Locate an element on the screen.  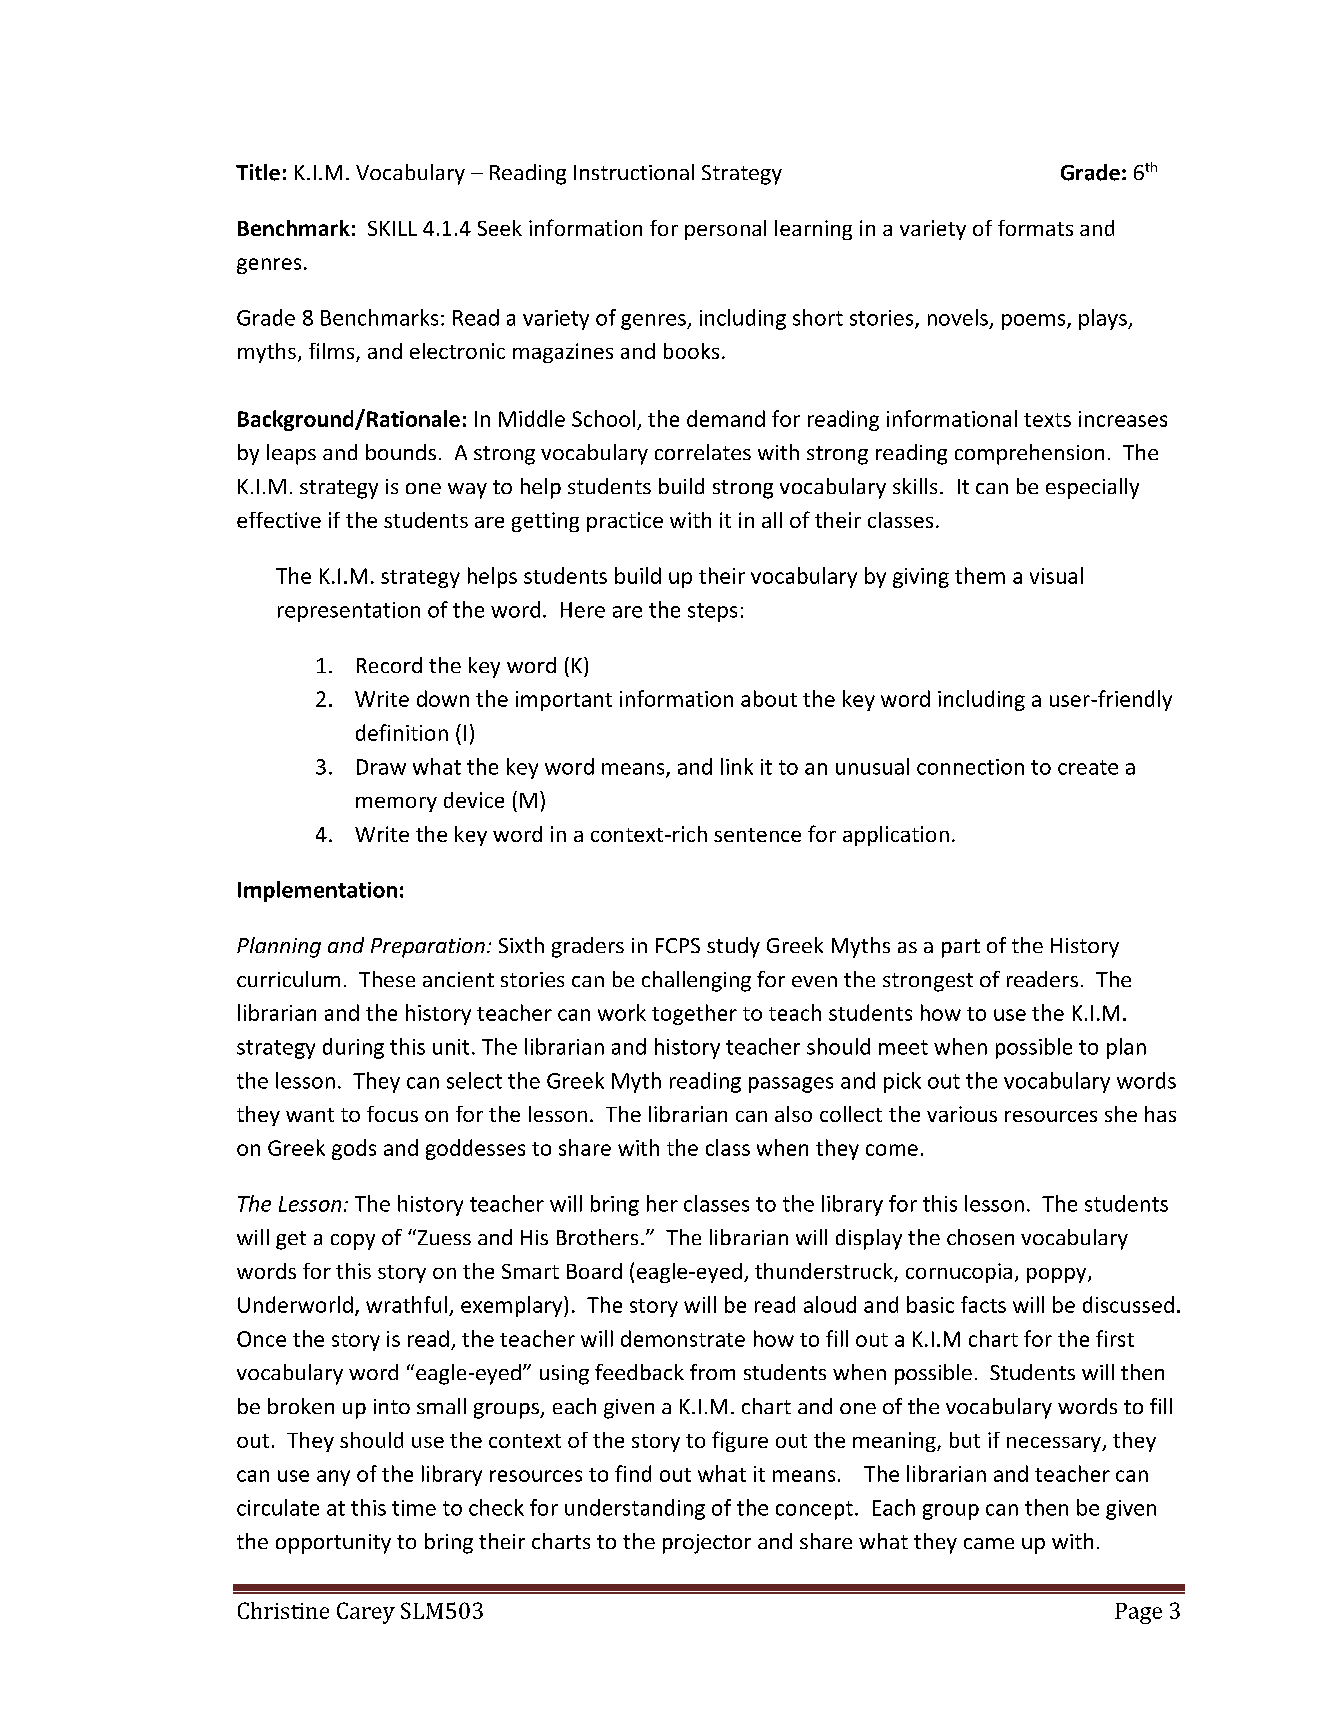
formats is located at coordinates (1035, 228).
